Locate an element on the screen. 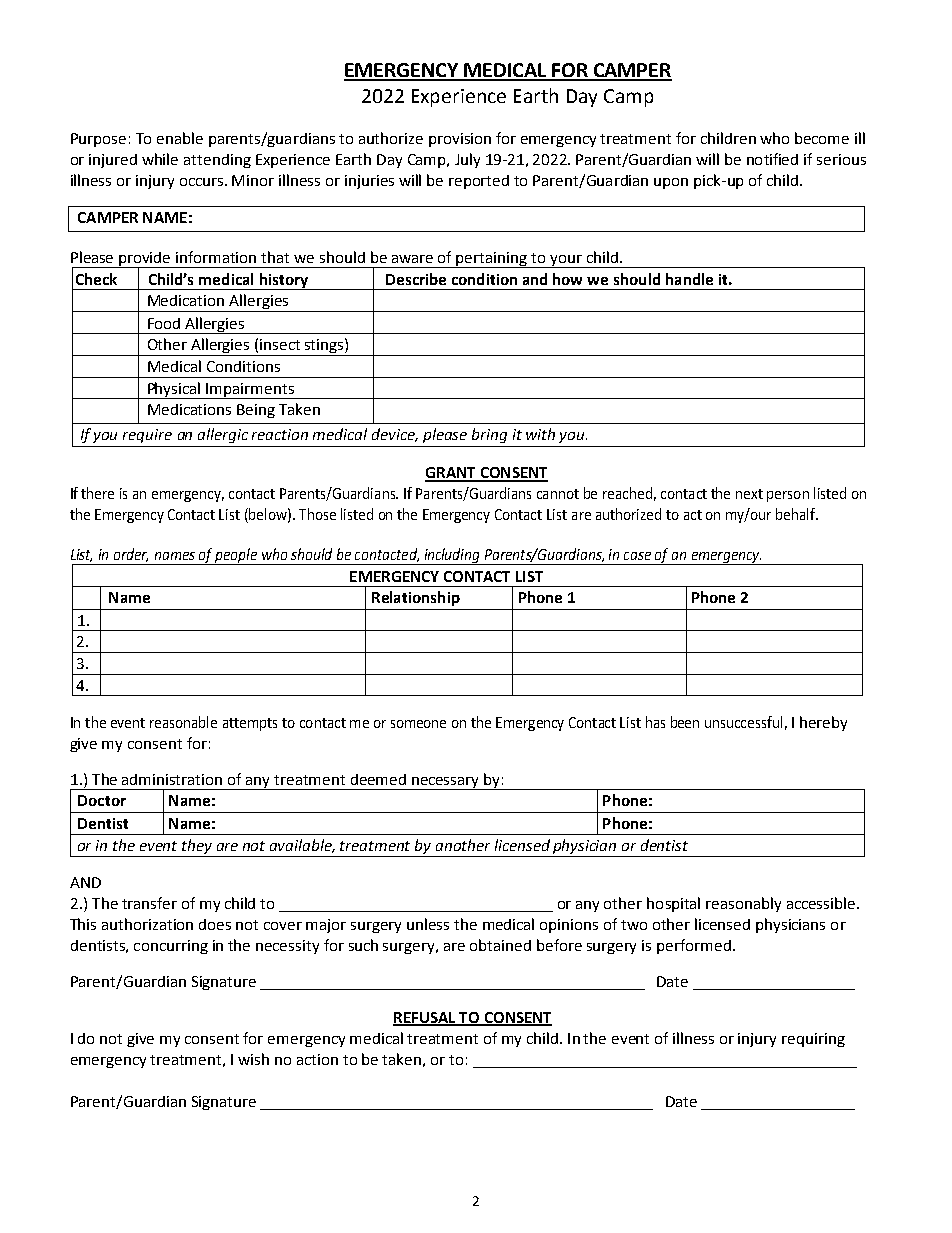 Image resolution: width=952 pixels, height=1233 pixels. administration is located at coordinates (172, 779).
